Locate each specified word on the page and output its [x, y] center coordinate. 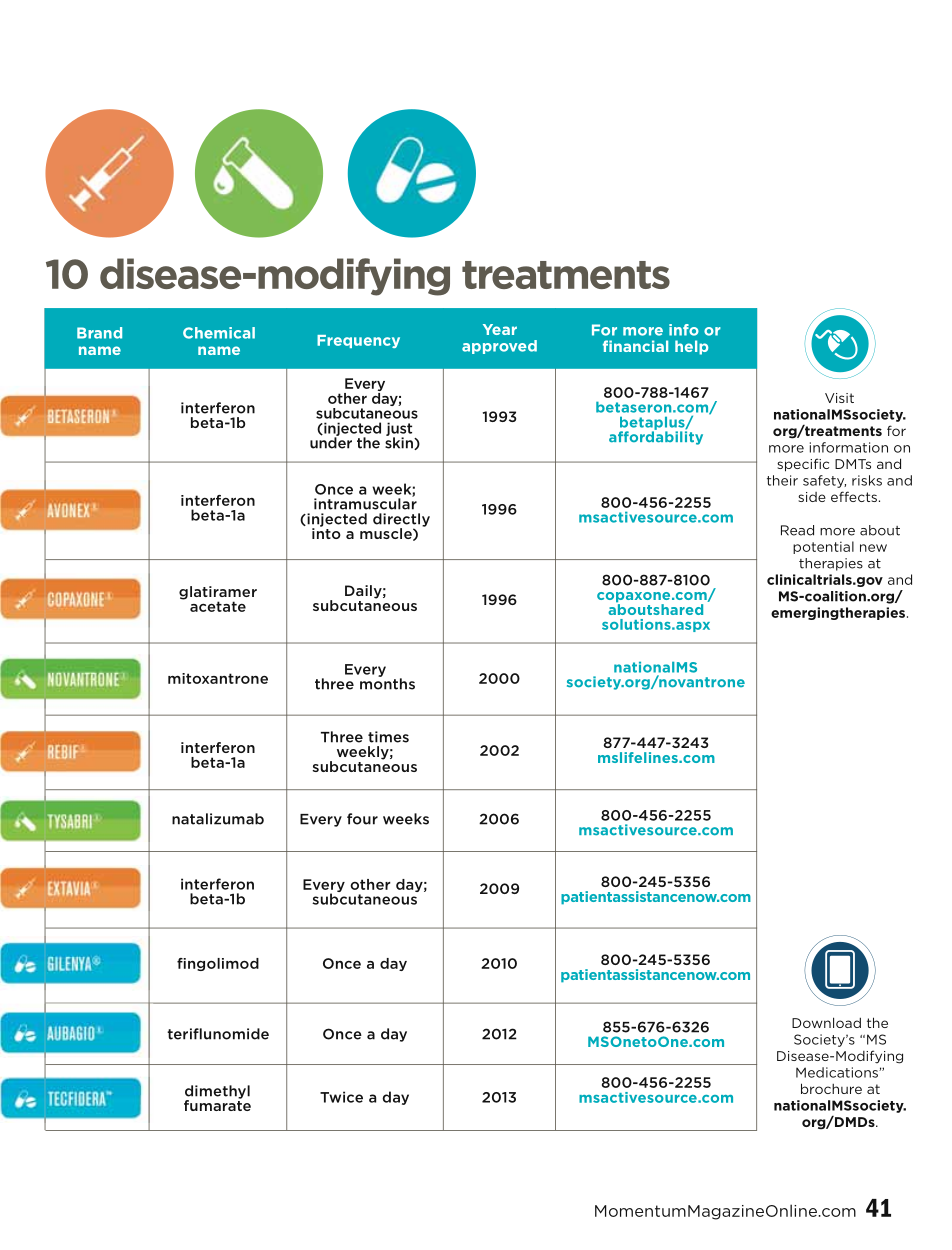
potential [823, 547]
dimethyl [217, 1093]
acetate [218, 606]
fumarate [217, 1104]
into [326, 532]
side [812, 497]
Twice [341, 1097]
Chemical [219, 333]
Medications [838, 1072]
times [388, 737]
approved [499, 347]
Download [826, 1022]
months [387, 683]
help [691, 347]
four [362, 819]
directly [401, 521]
